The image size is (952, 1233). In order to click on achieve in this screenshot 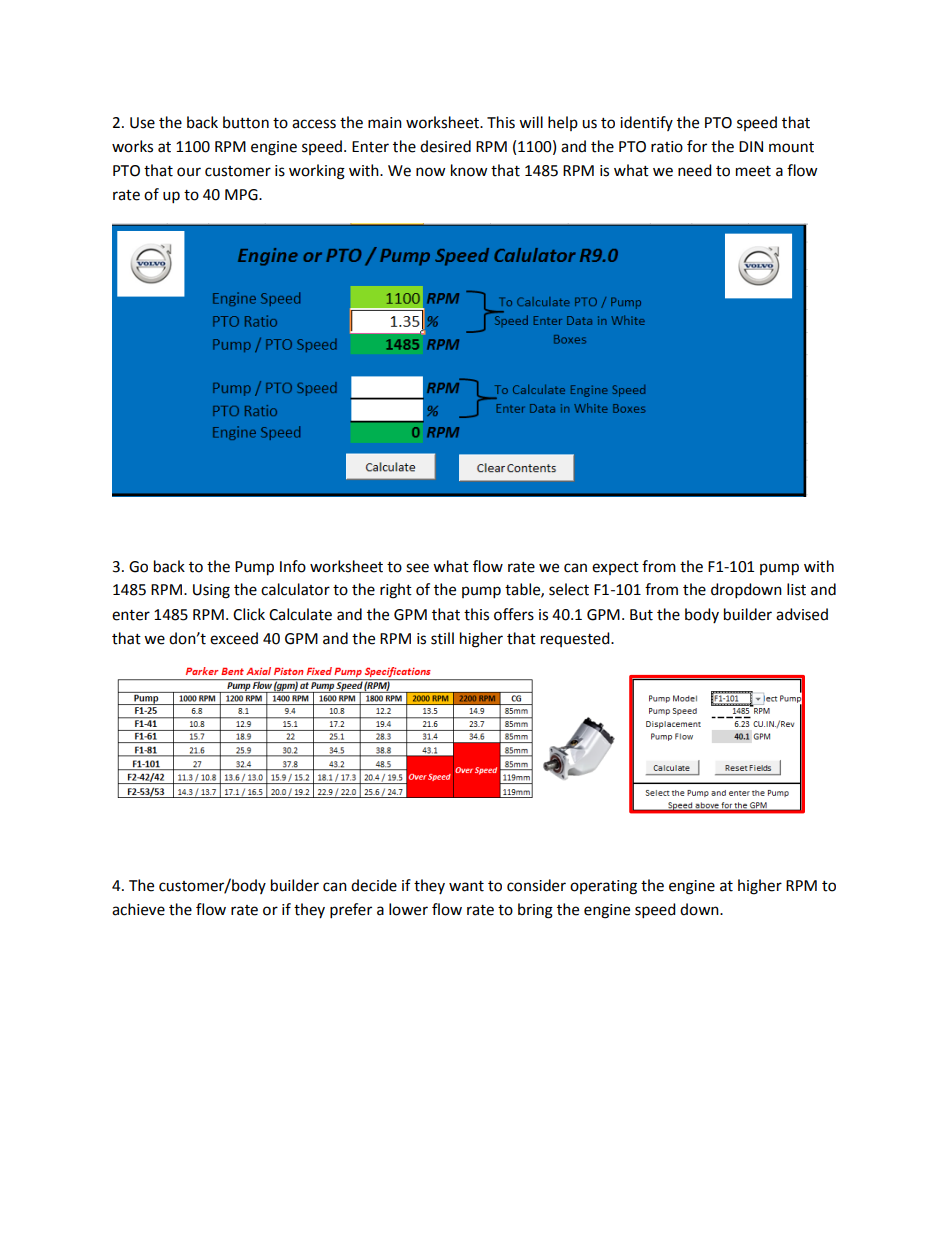, I will do `click(138, 909)`.
